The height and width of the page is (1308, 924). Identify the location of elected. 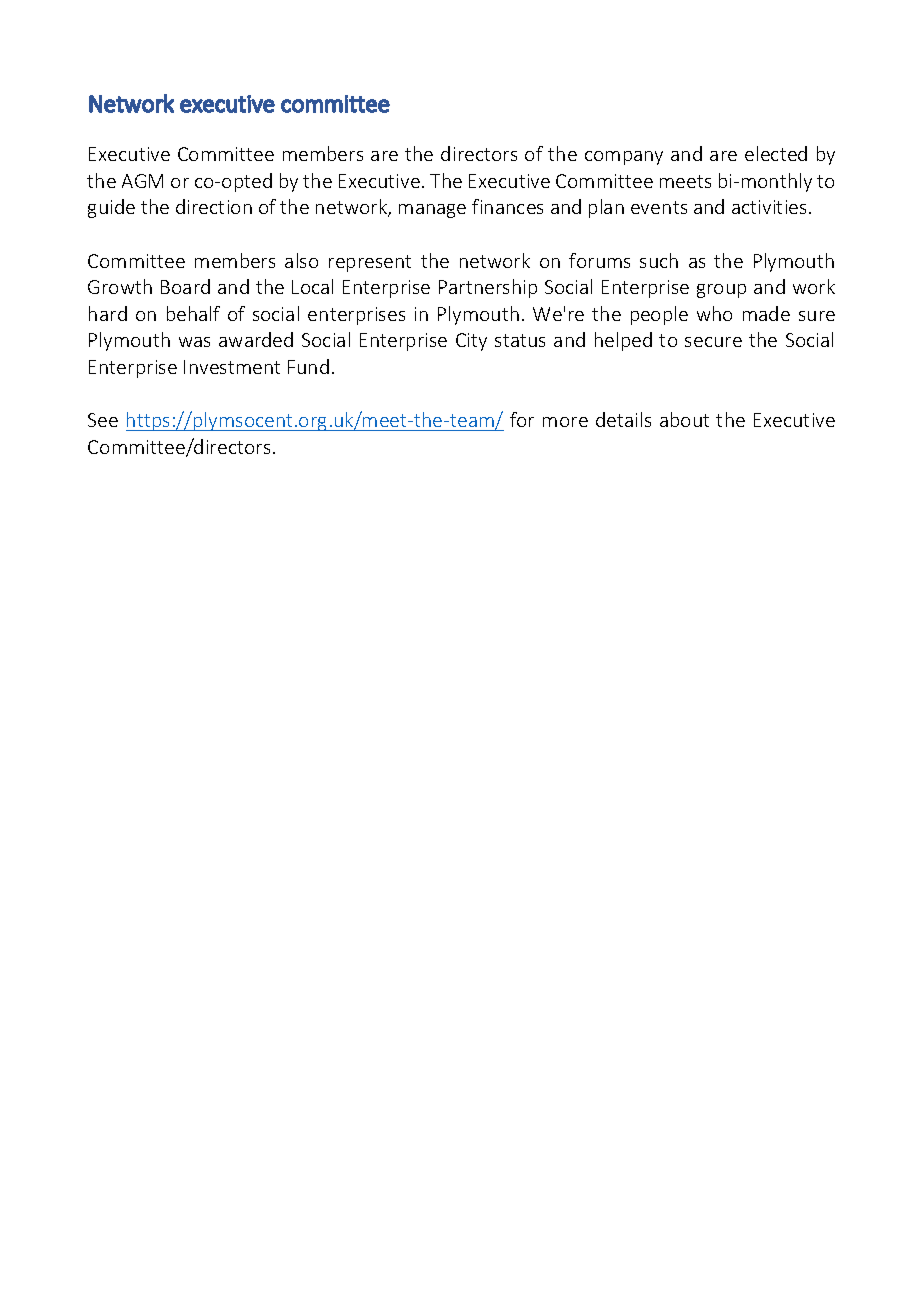
(776, 153).
